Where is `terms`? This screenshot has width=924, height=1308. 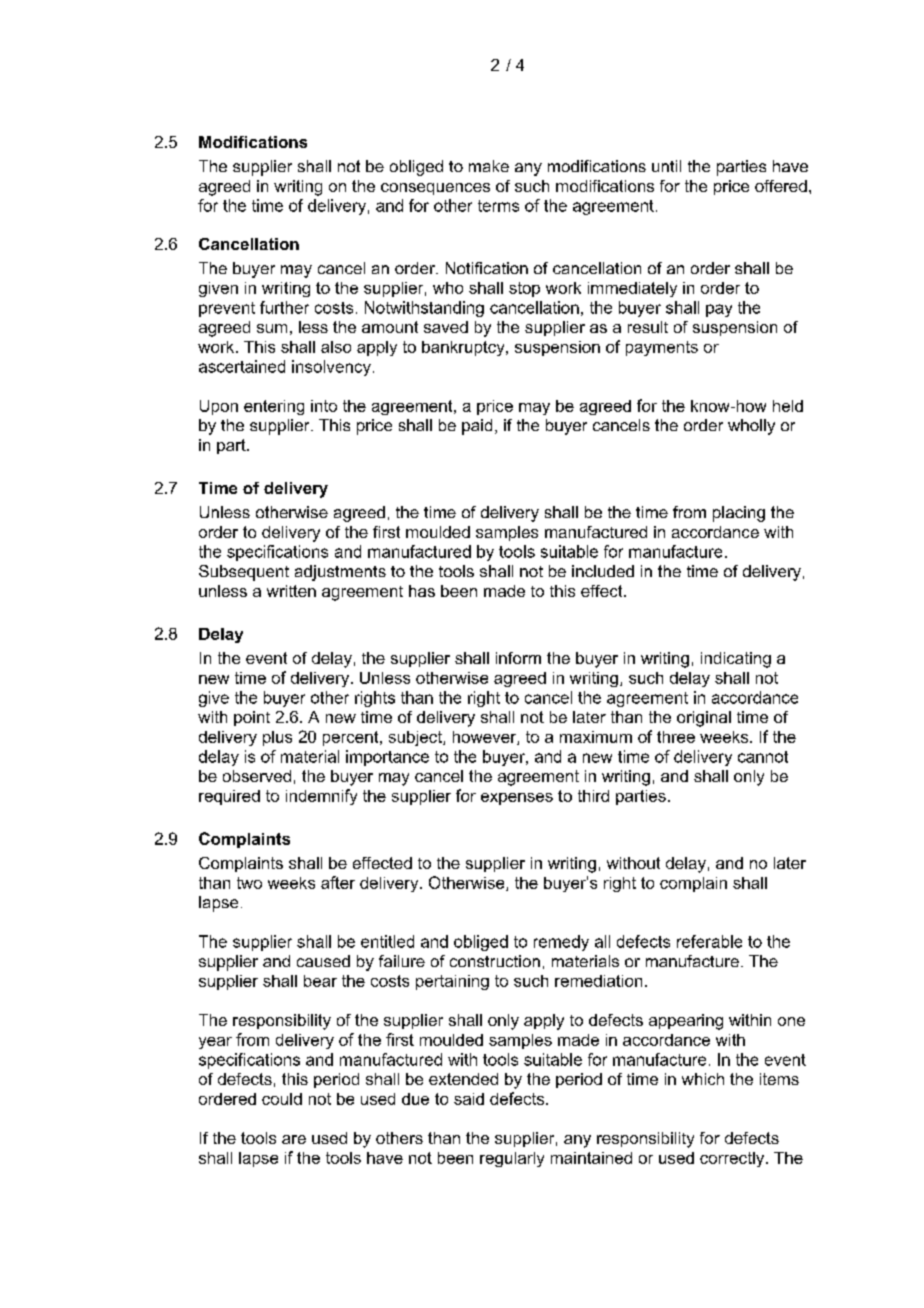 terms is located at coordinates (498, 206).
